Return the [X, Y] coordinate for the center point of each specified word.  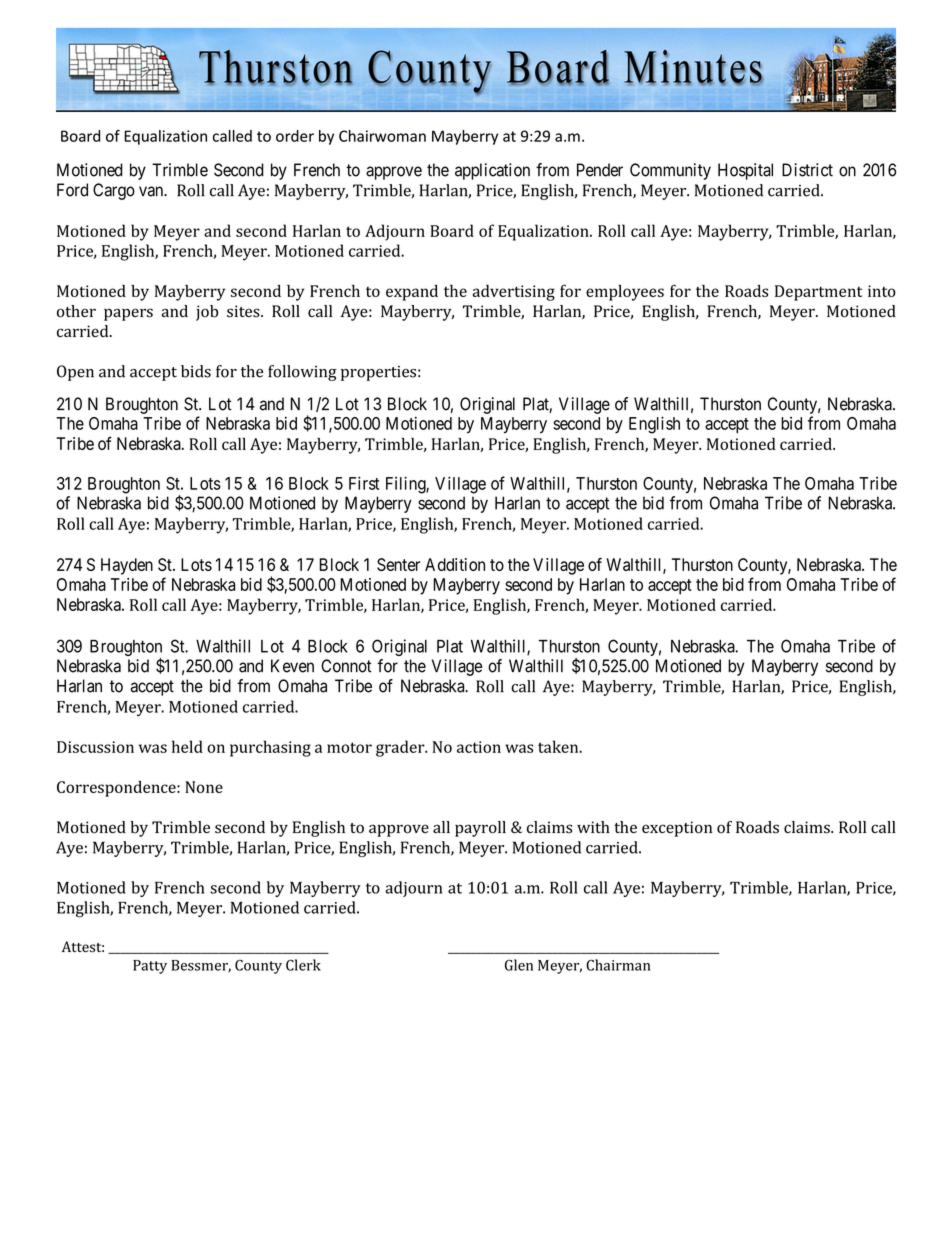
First [364, 483]
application [492, 171]
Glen [519, 965]
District [807, 170]
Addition [455, 564]
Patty [150, 967]
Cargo [114, 191]
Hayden [127, 566]
